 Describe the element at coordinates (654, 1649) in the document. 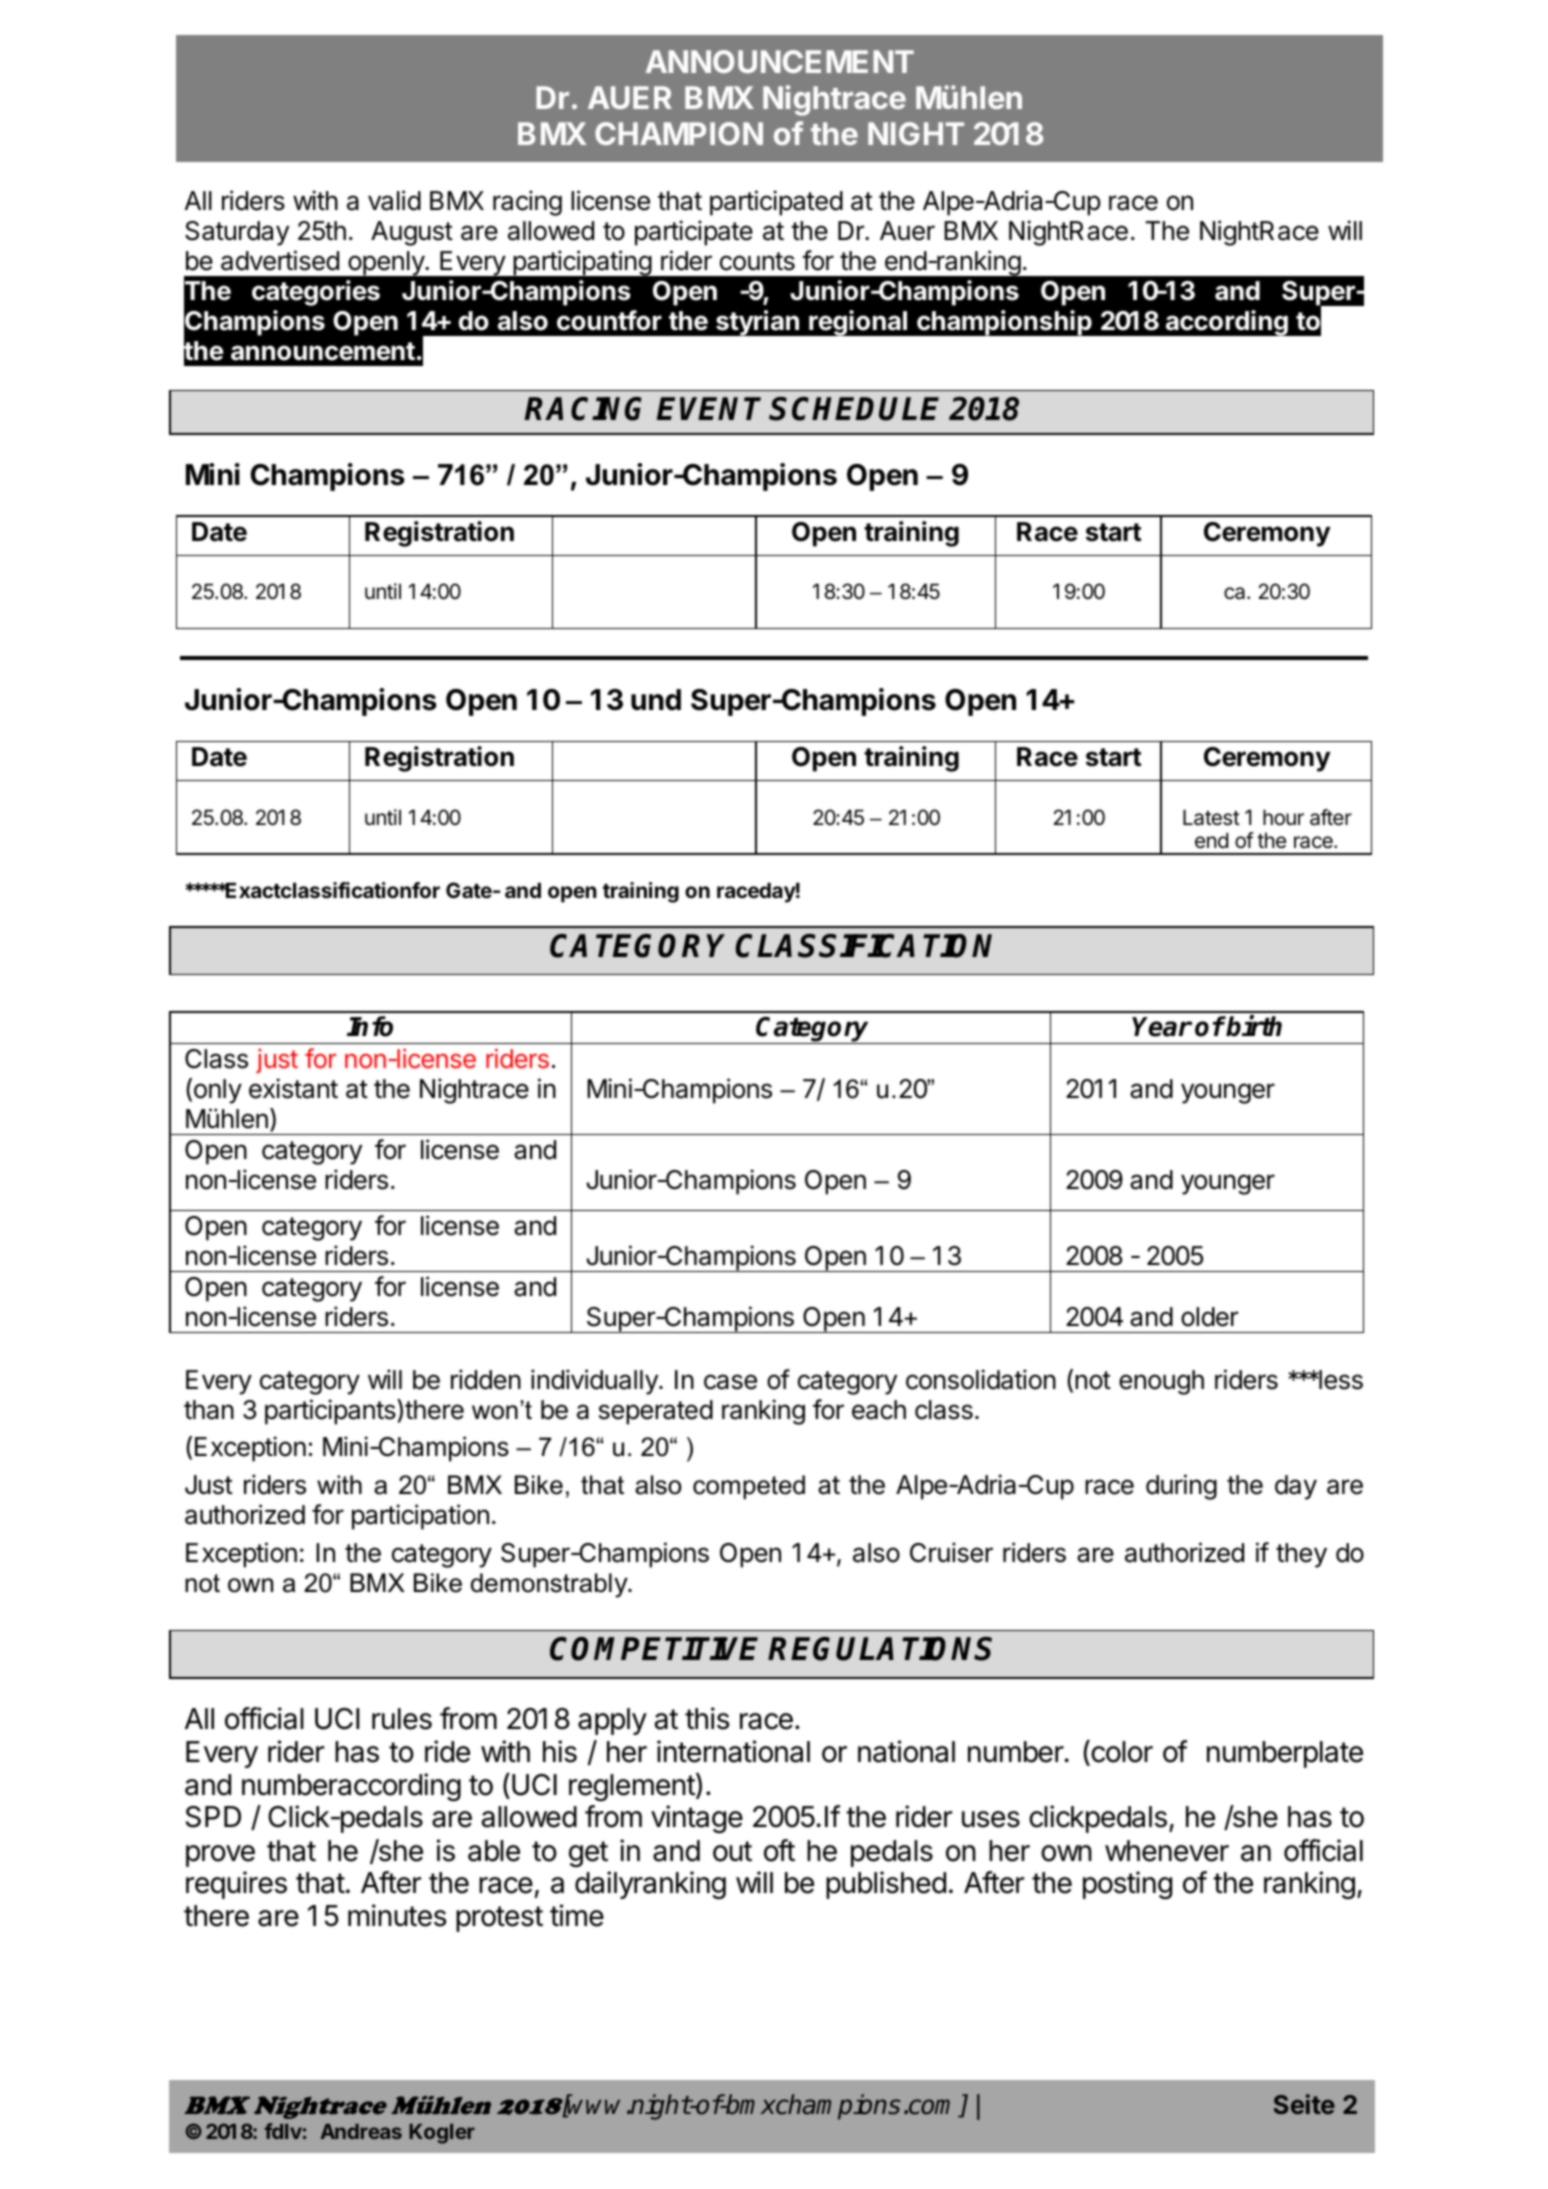

I see `COMPETITIVE` at that location.
